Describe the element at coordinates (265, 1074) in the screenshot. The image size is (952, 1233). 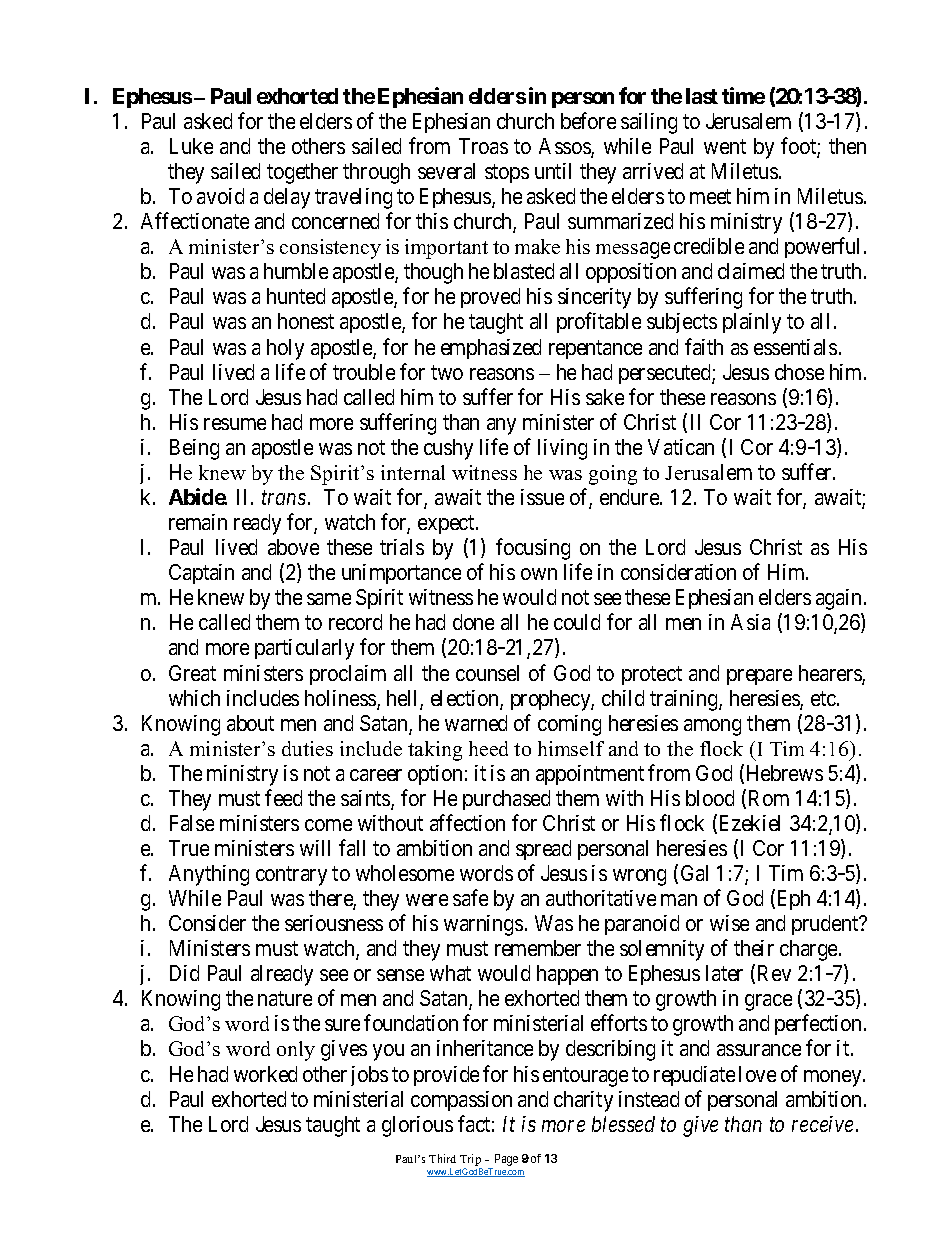
I see `worked` at that location.
